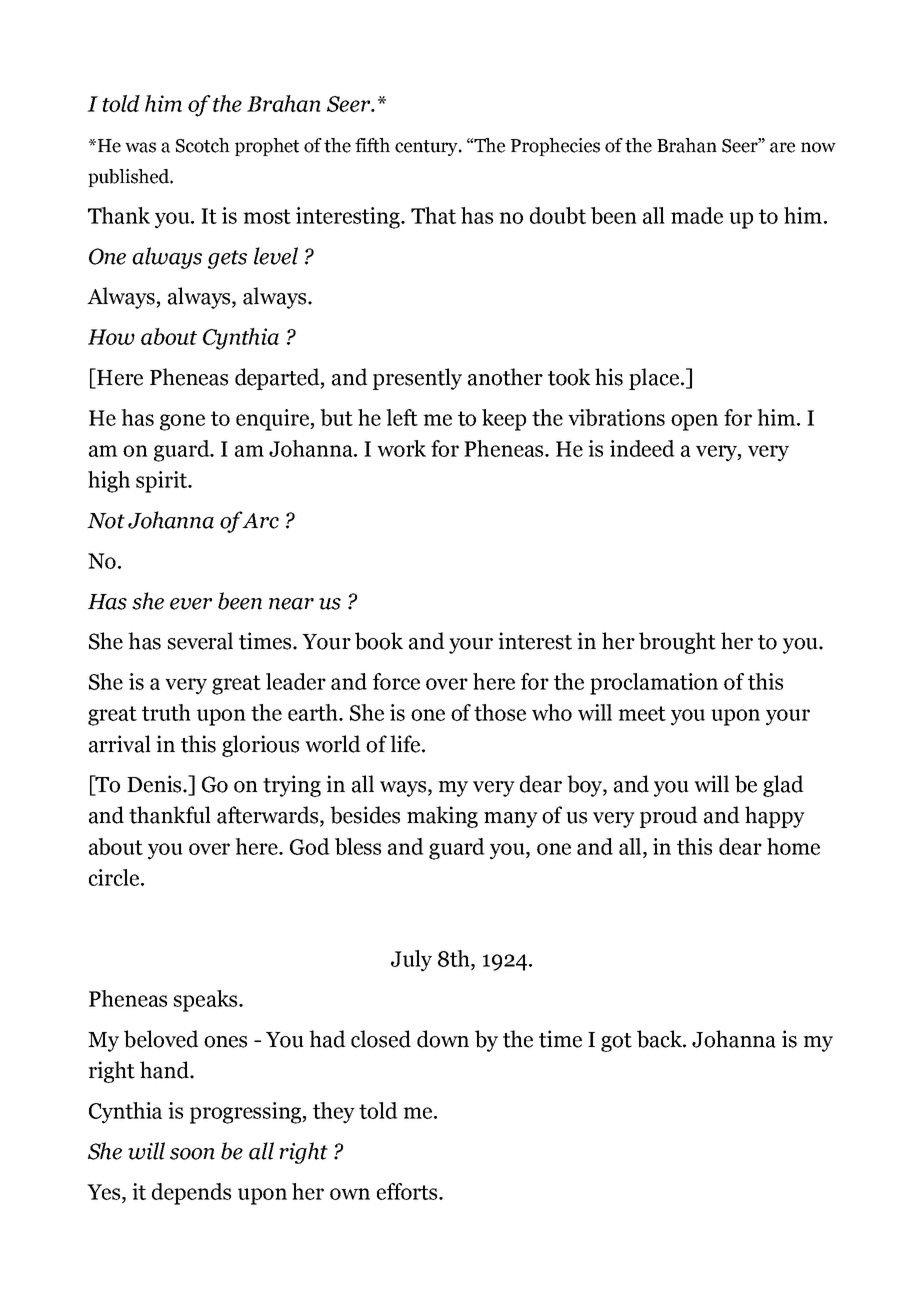  Describe the element at coordinates (166, 712) in the page. I see `truth` at that location.
